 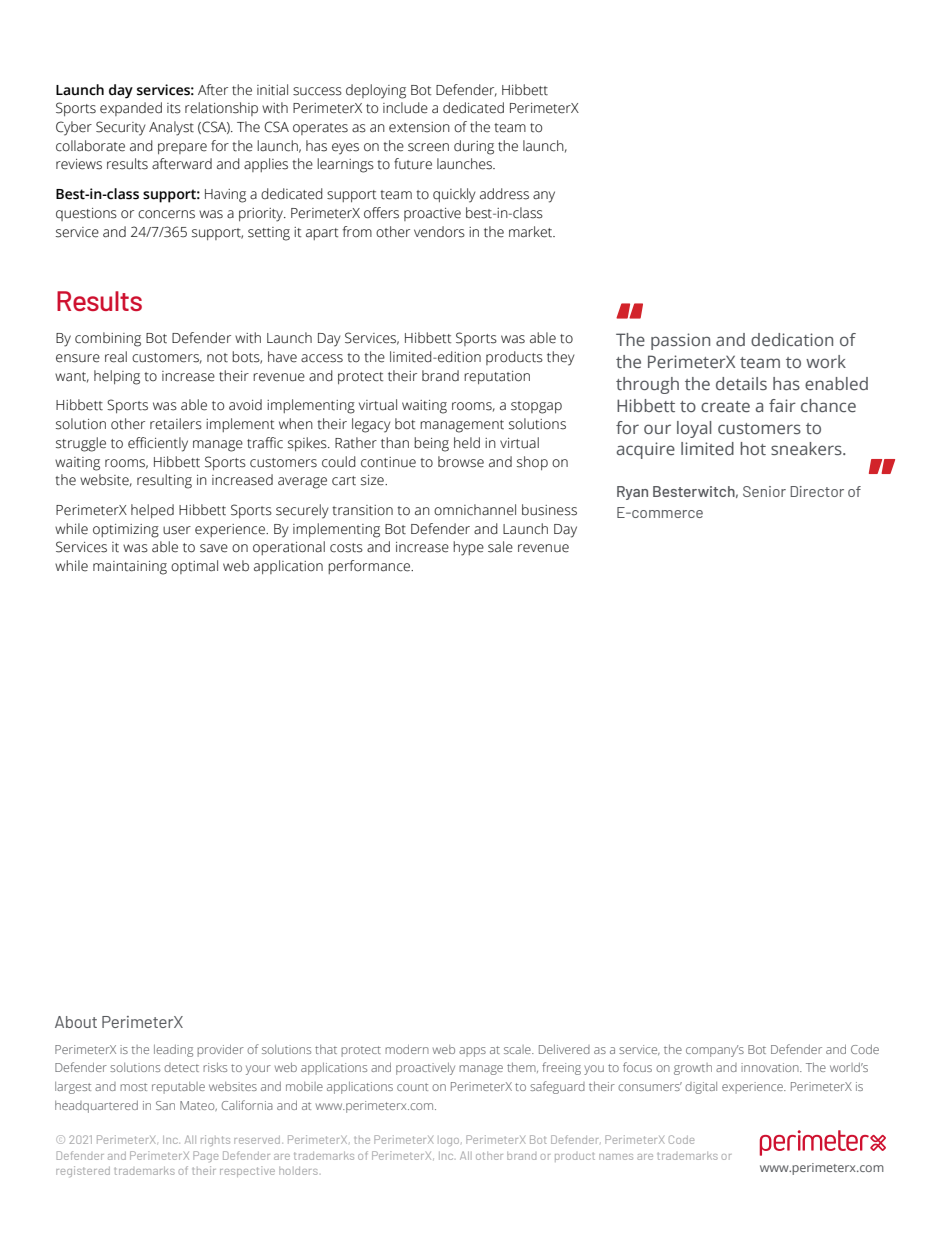 I want to click on San, so click(x=165, y=1105).
